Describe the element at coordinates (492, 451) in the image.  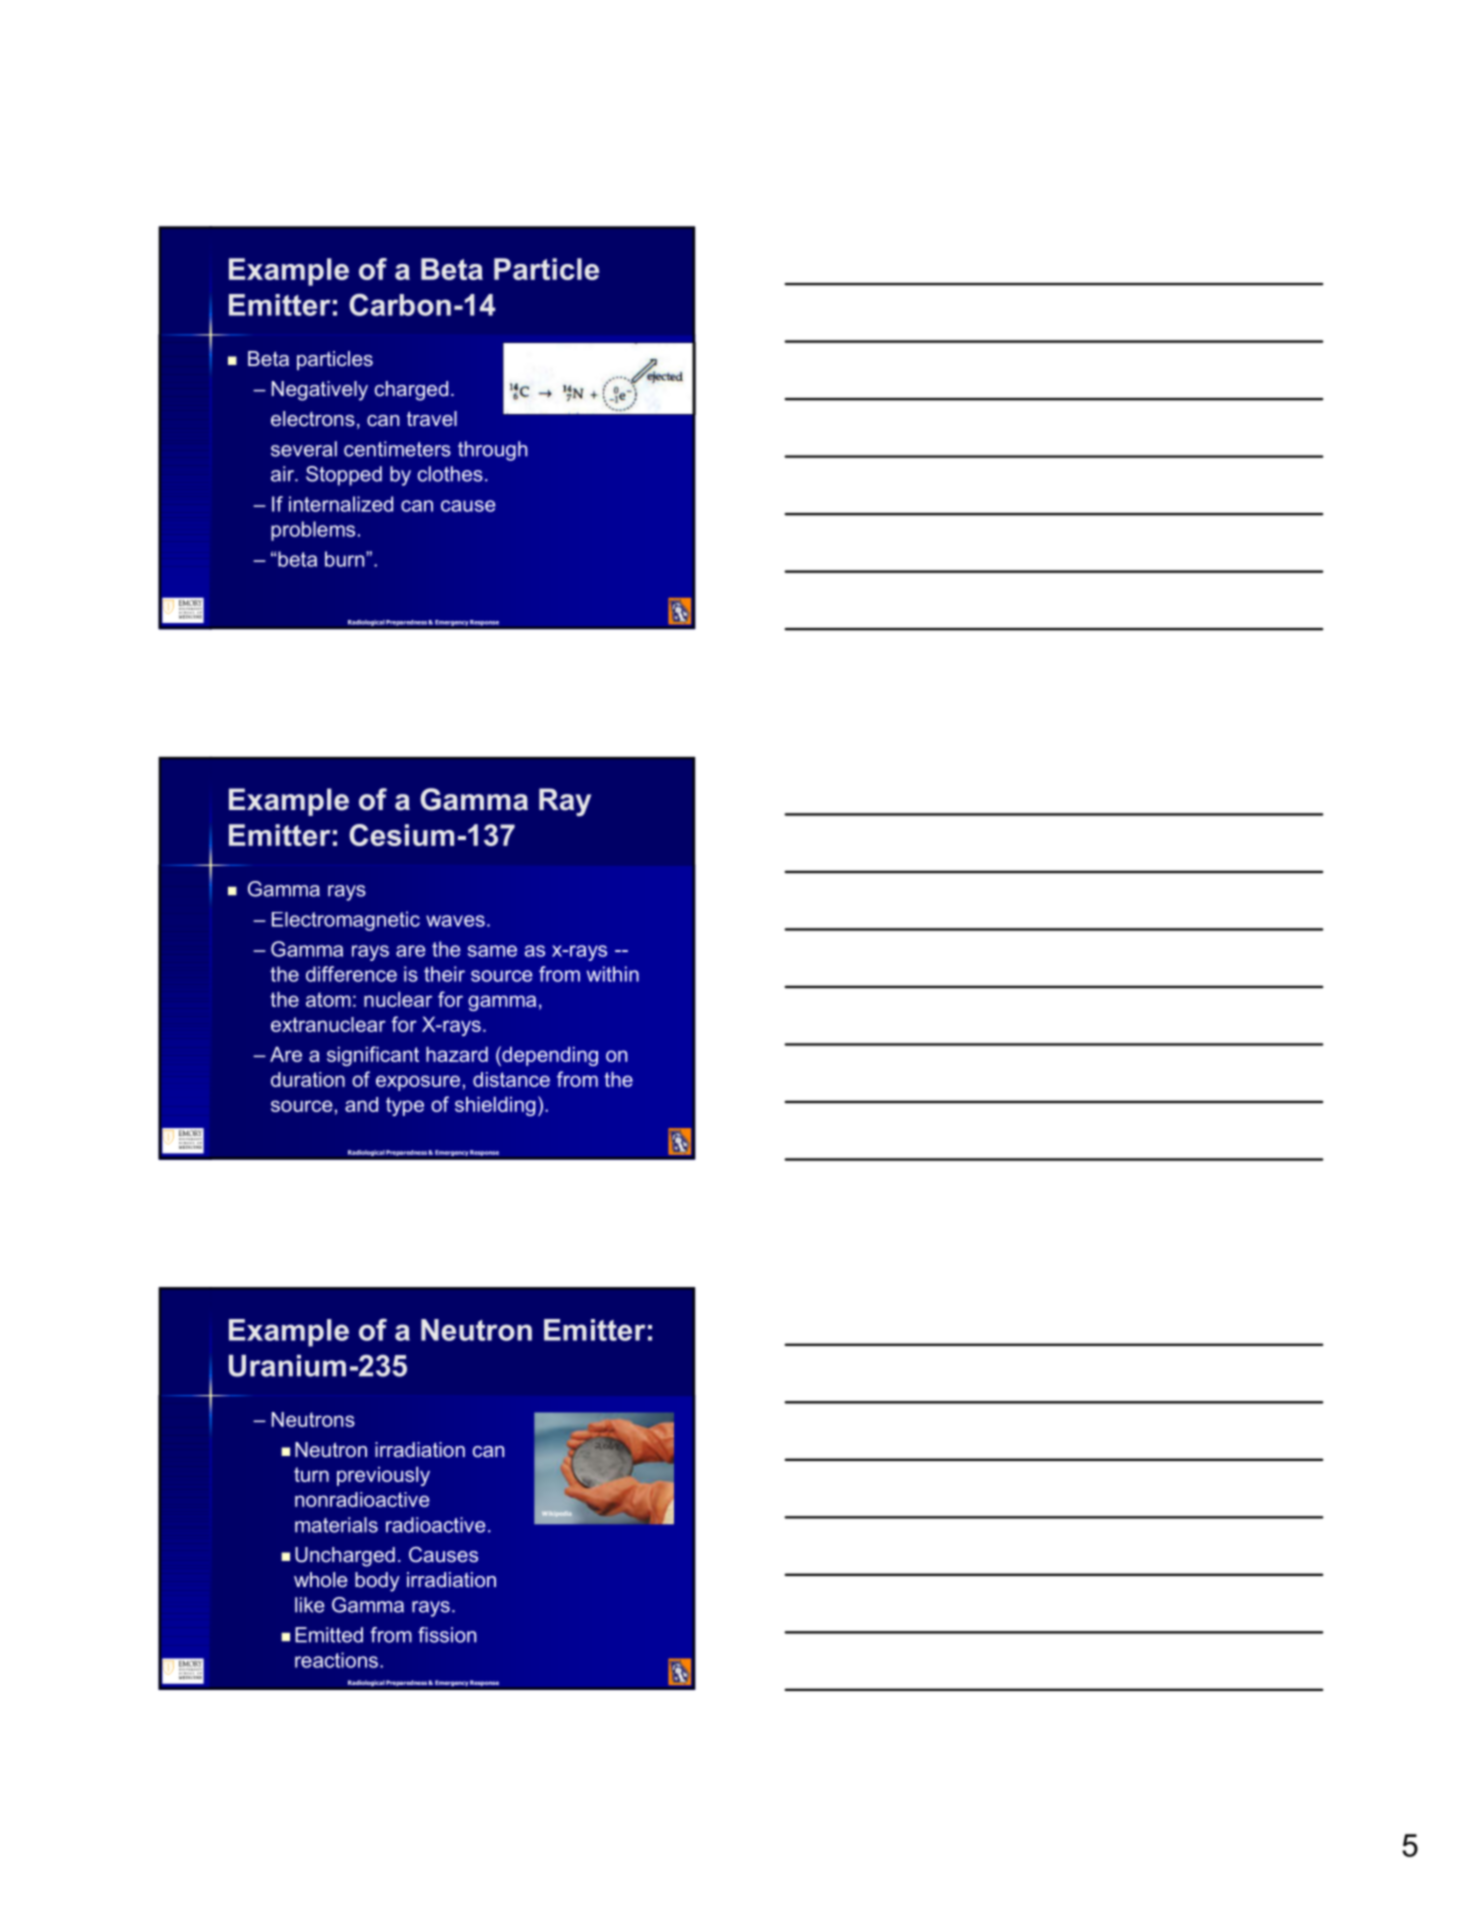
I see `through` at that location.
